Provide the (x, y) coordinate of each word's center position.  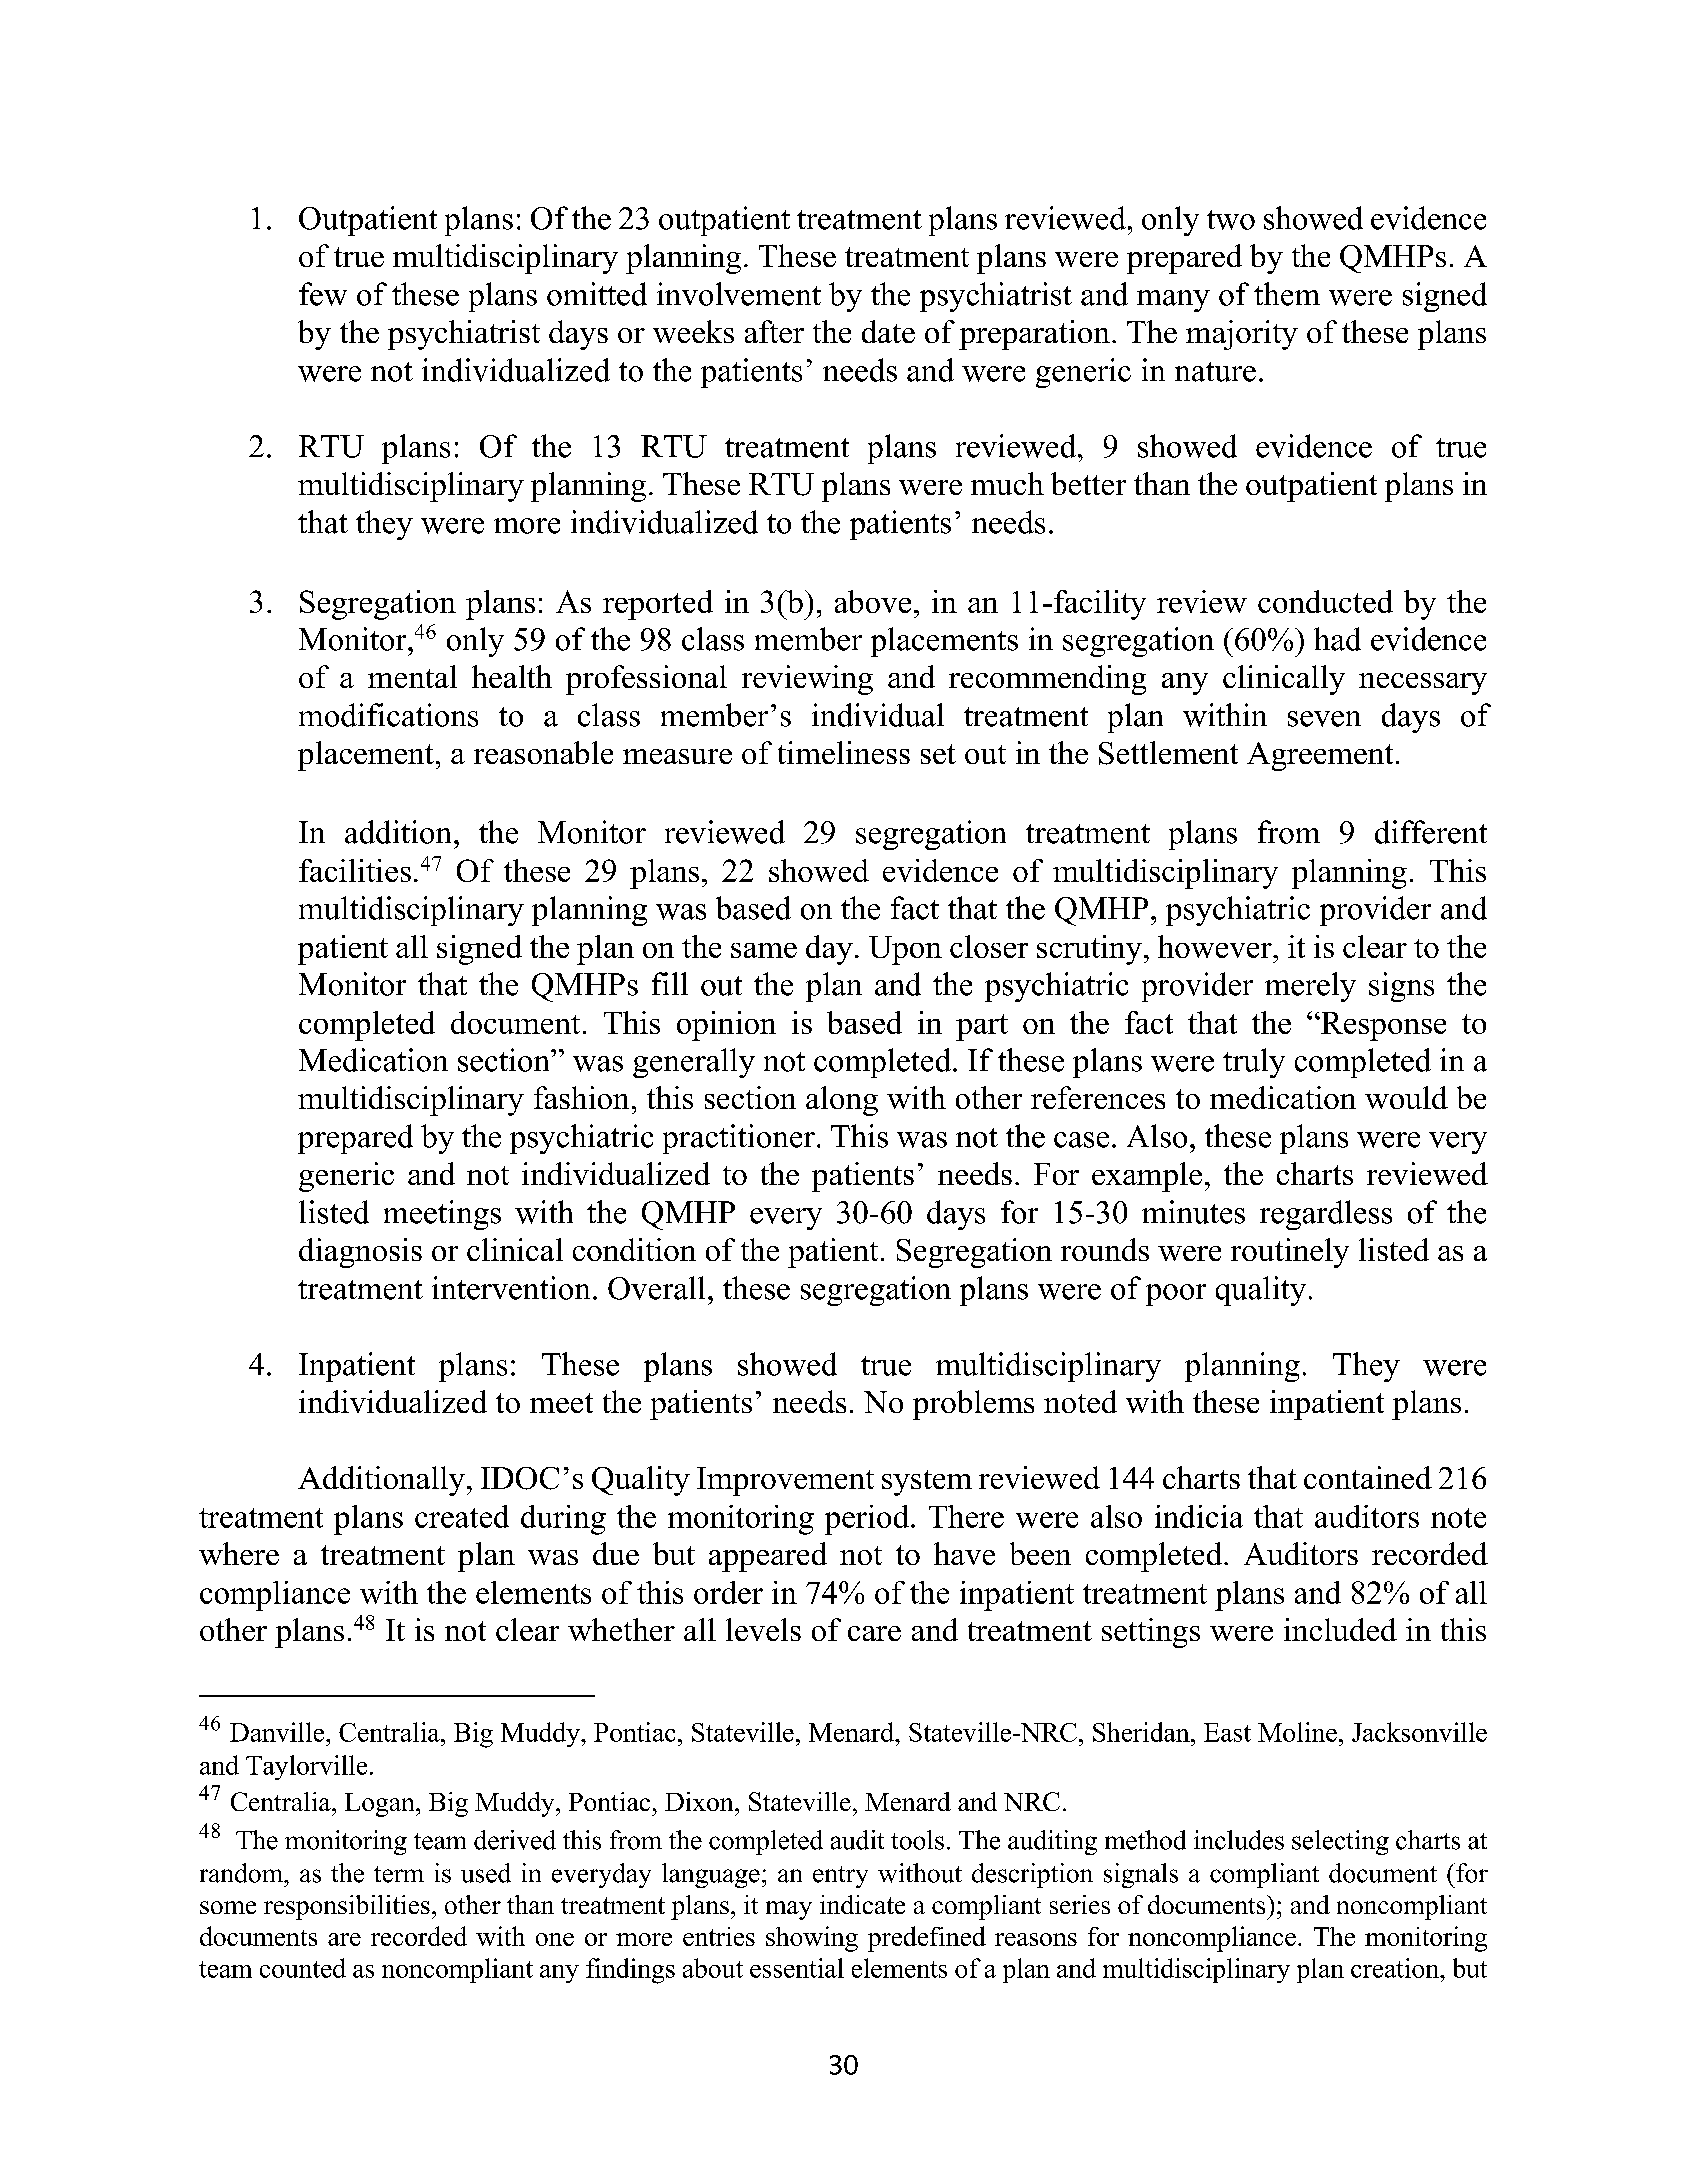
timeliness (844, 752)
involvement (739, 294)
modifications (388, 715)
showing (812, 1939)
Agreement (1320, 756)
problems (973, 1405)
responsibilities (347, 1907)
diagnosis (360, 1253)
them (1287, 294)
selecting (1340, 1842)
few (323, 294)
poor (1176, 1295)
